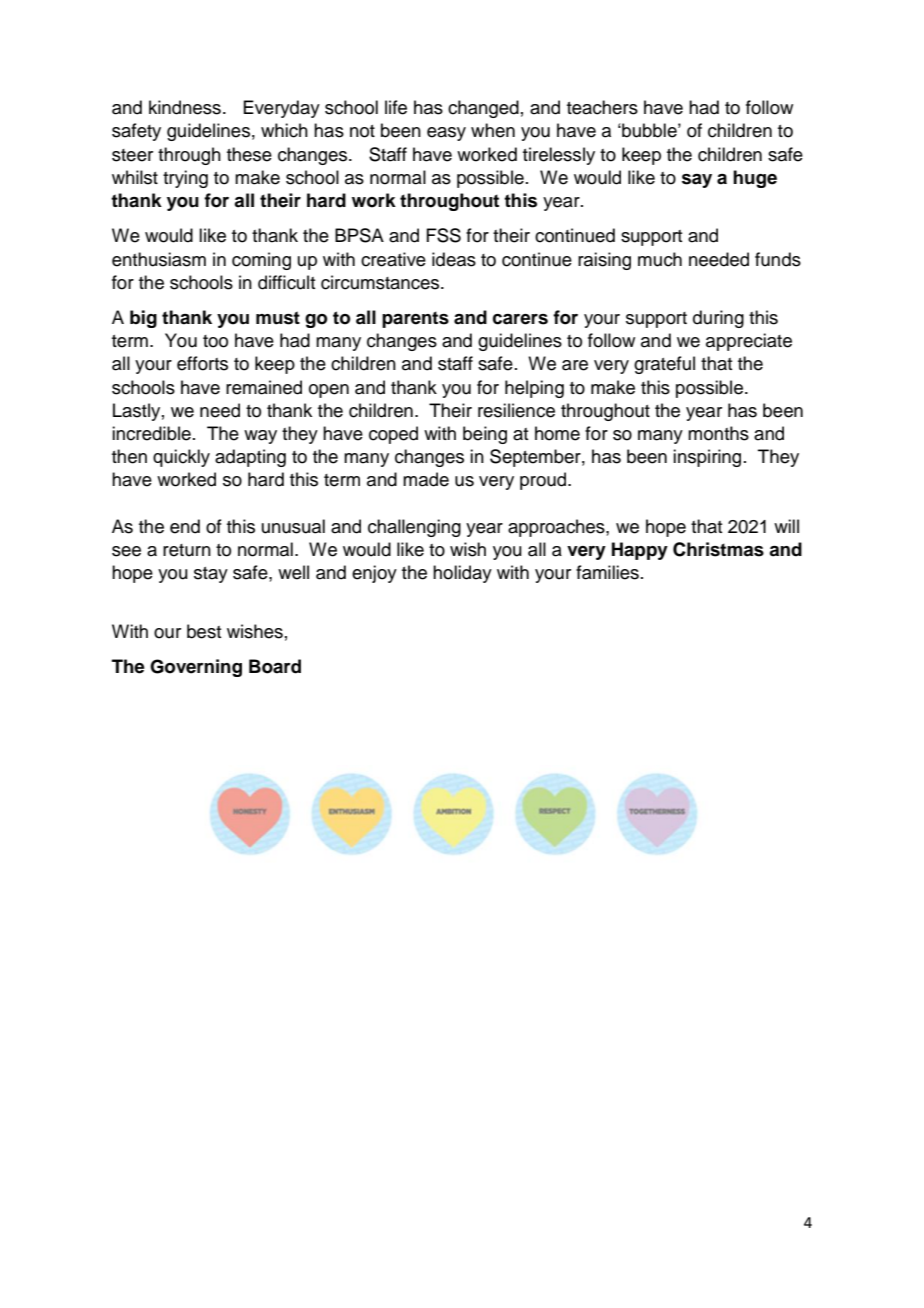  I want to click on kindness, so click(185, 107).
